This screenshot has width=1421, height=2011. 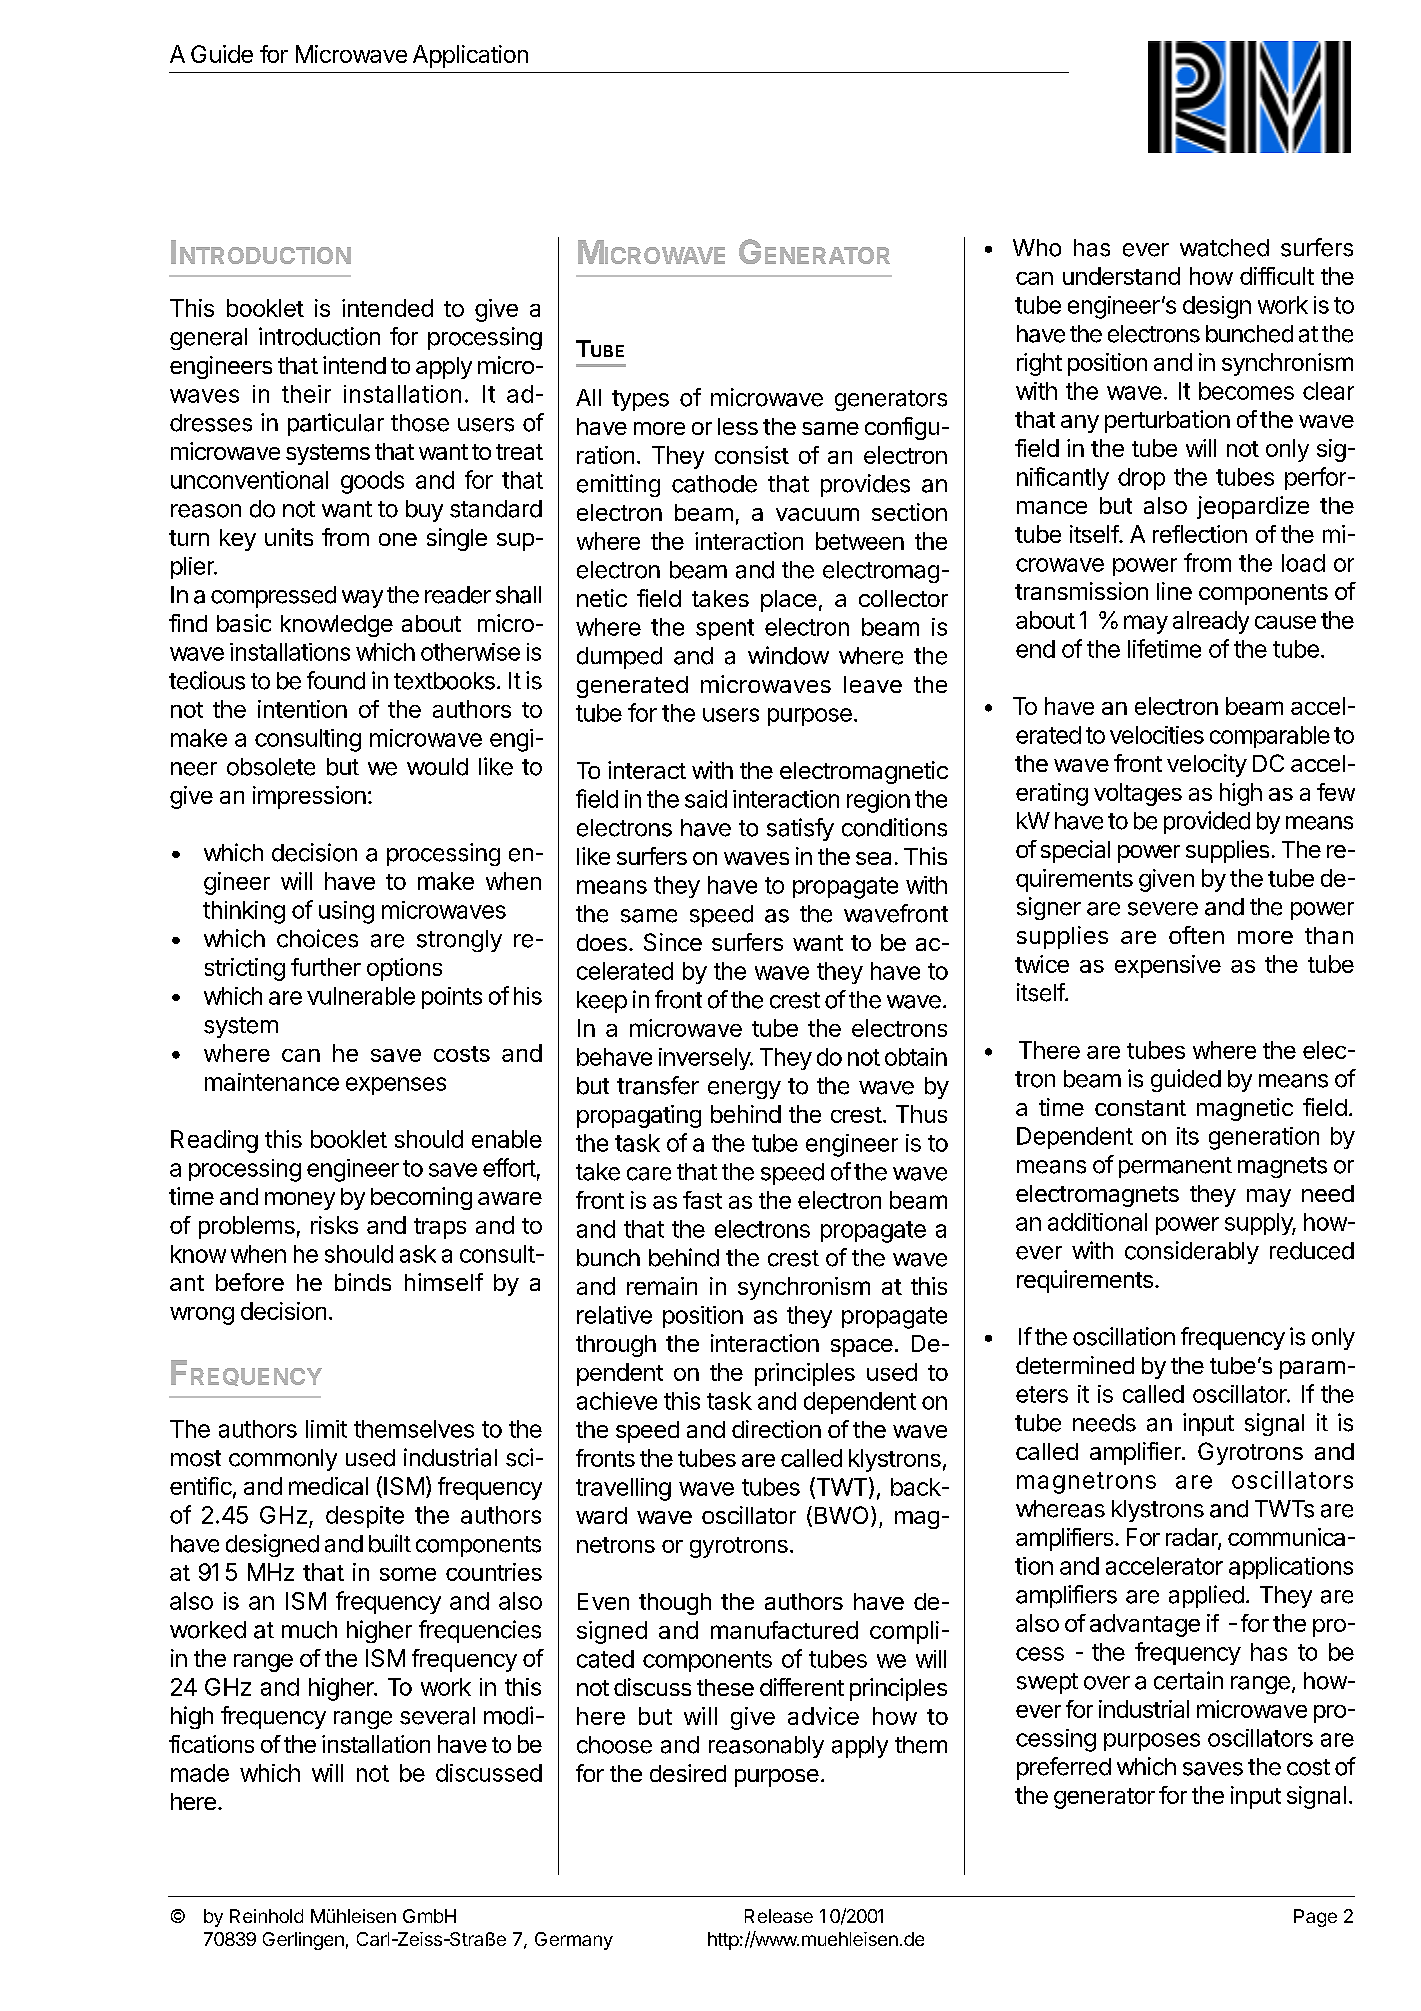 I want to click on less, so click(x=738, y=426).
